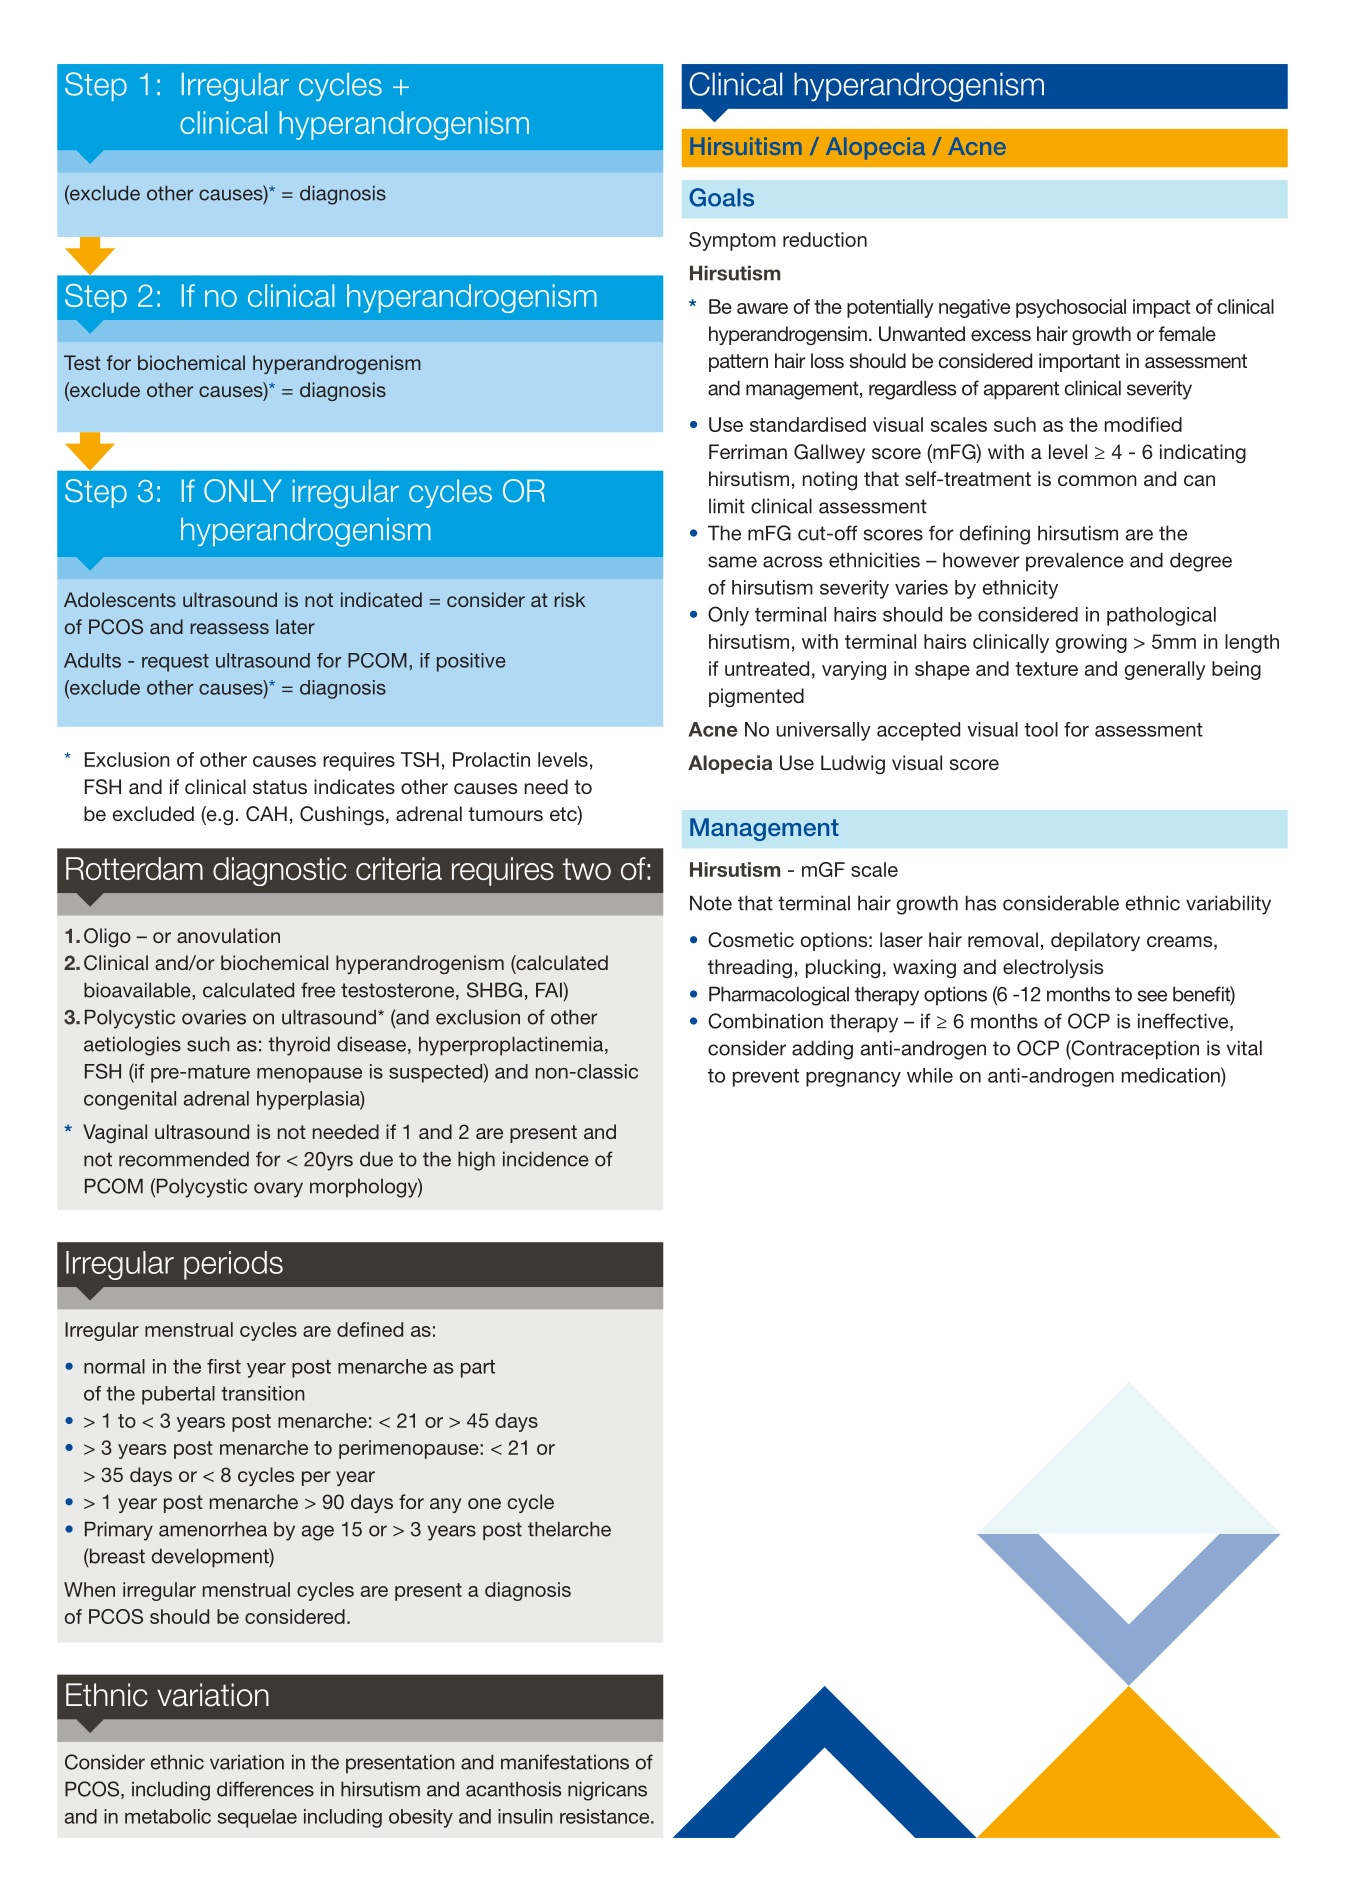  I want to click on Goals, so click(721, 197).
